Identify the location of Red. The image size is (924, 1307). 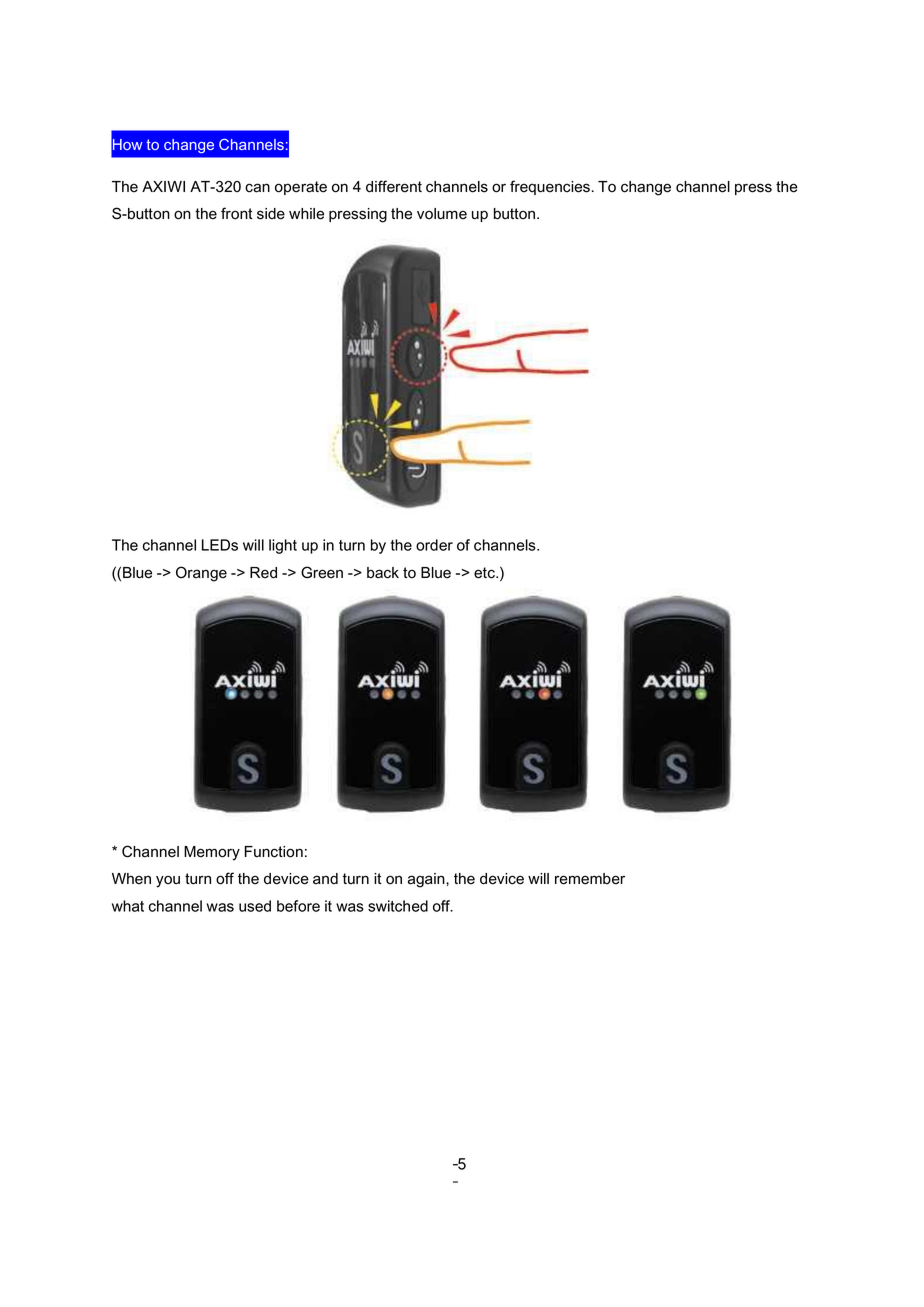
(263, 573).
